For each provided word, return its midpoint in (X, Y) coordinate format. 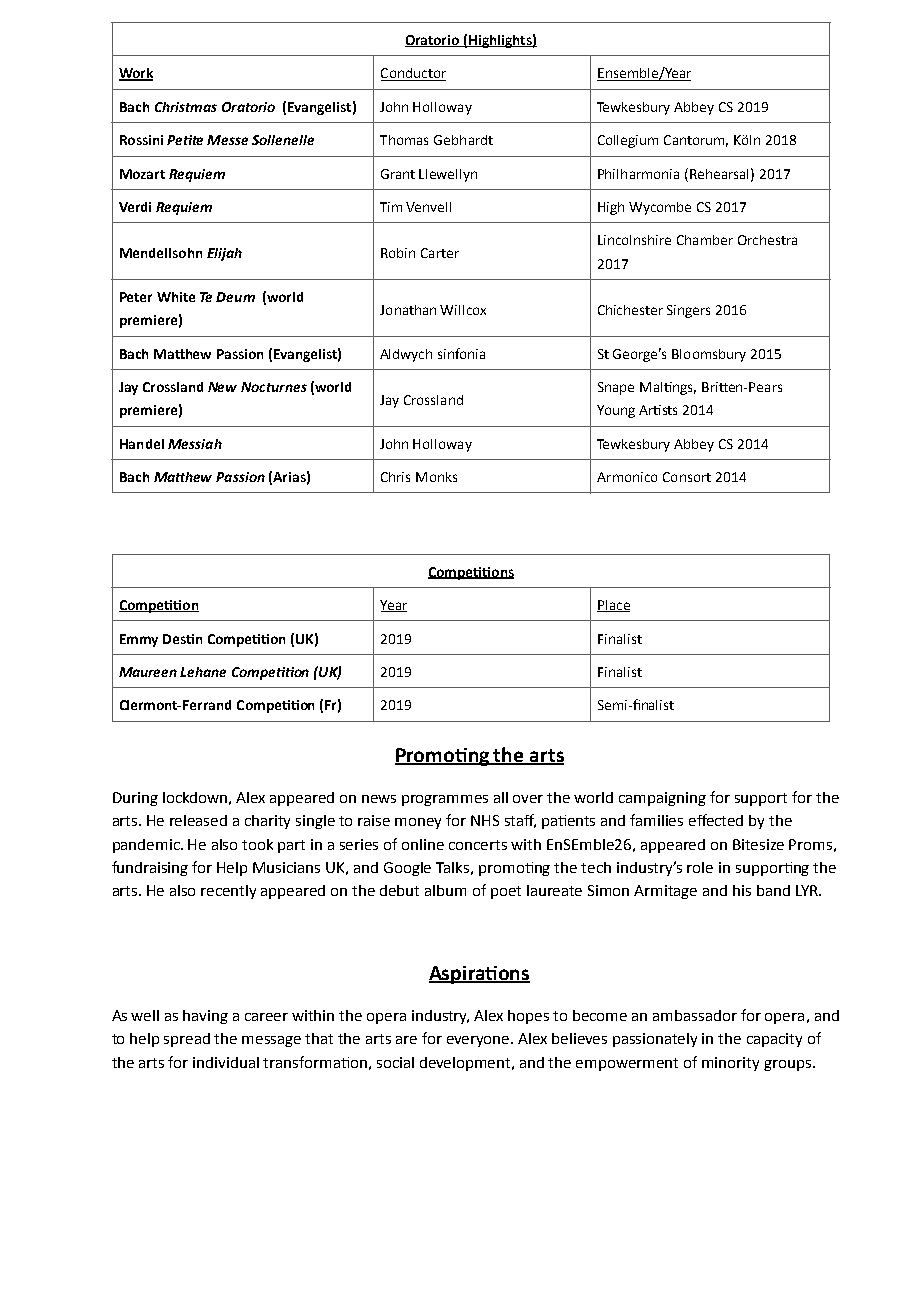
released (198, 820)
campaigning (662, 799)
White (176, 297)
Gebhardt (463, 140)
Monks (436, 477)
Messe (227, 140)
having (205, 1017)
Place (613, 606)
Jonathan (408, 310)
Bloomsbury (709, 355)
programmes (445, 800)
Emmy (139, 640)
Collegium (628, 141)
